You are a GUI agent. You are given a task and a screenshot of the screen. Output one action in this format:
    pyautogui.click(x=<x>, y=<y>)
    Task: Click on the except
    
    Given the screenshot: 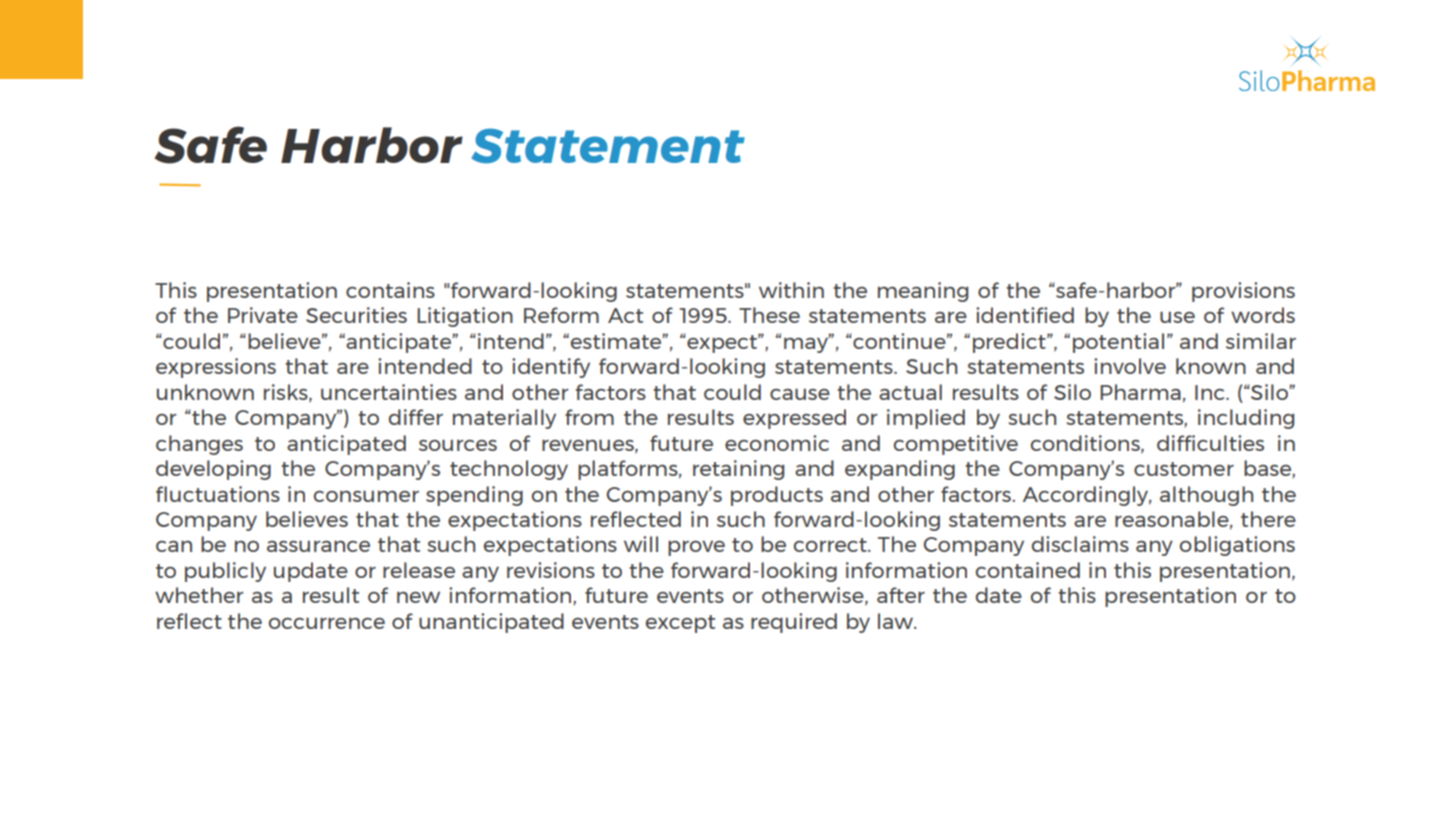 What is the action you would take?
    pyautogui.click(x=680, y=624)
